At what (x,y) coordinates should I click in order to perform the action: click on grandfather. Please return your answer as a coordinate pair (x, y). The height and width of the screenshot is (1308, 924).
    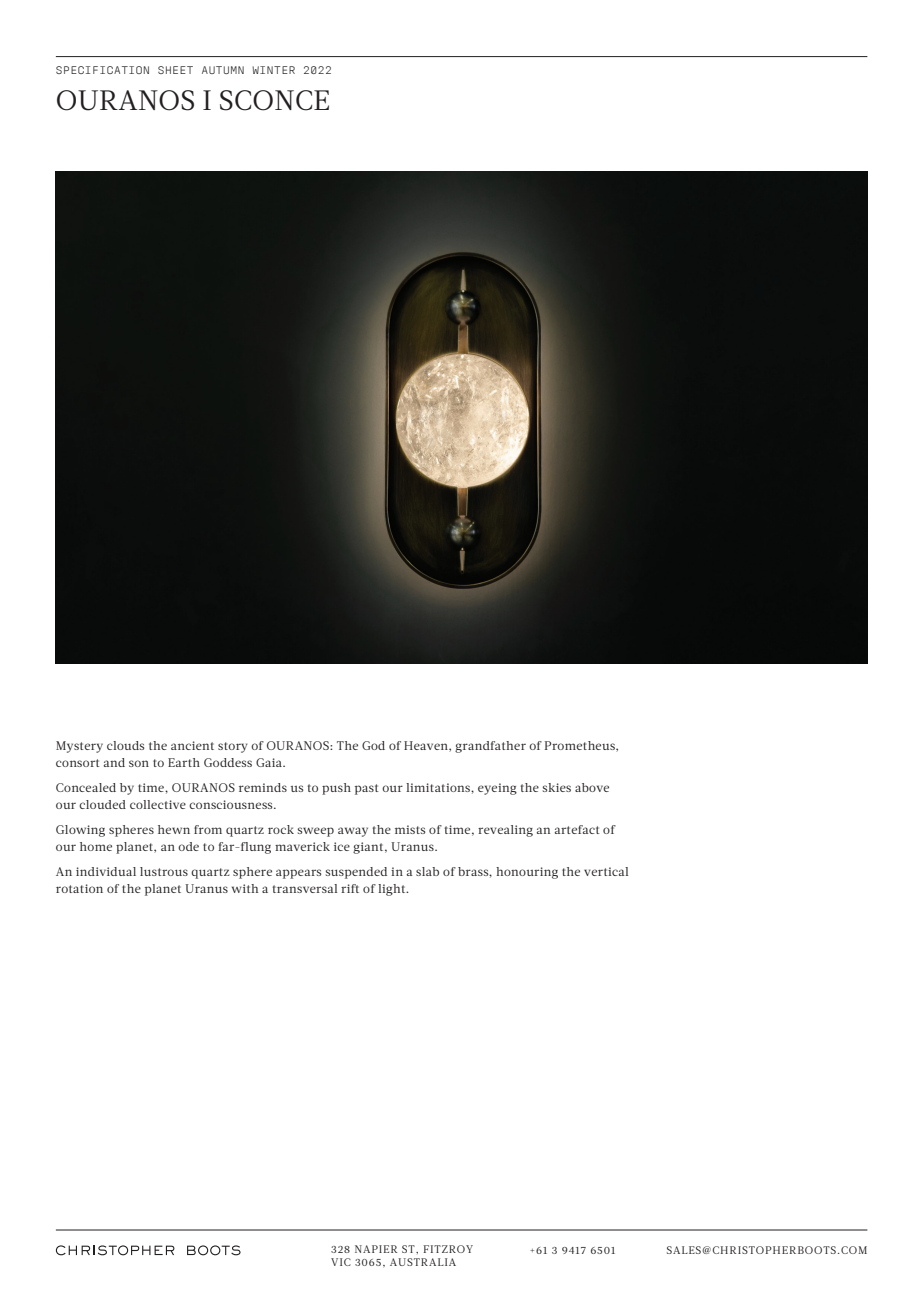
    Looking at the image, I should click on (490, 747).
